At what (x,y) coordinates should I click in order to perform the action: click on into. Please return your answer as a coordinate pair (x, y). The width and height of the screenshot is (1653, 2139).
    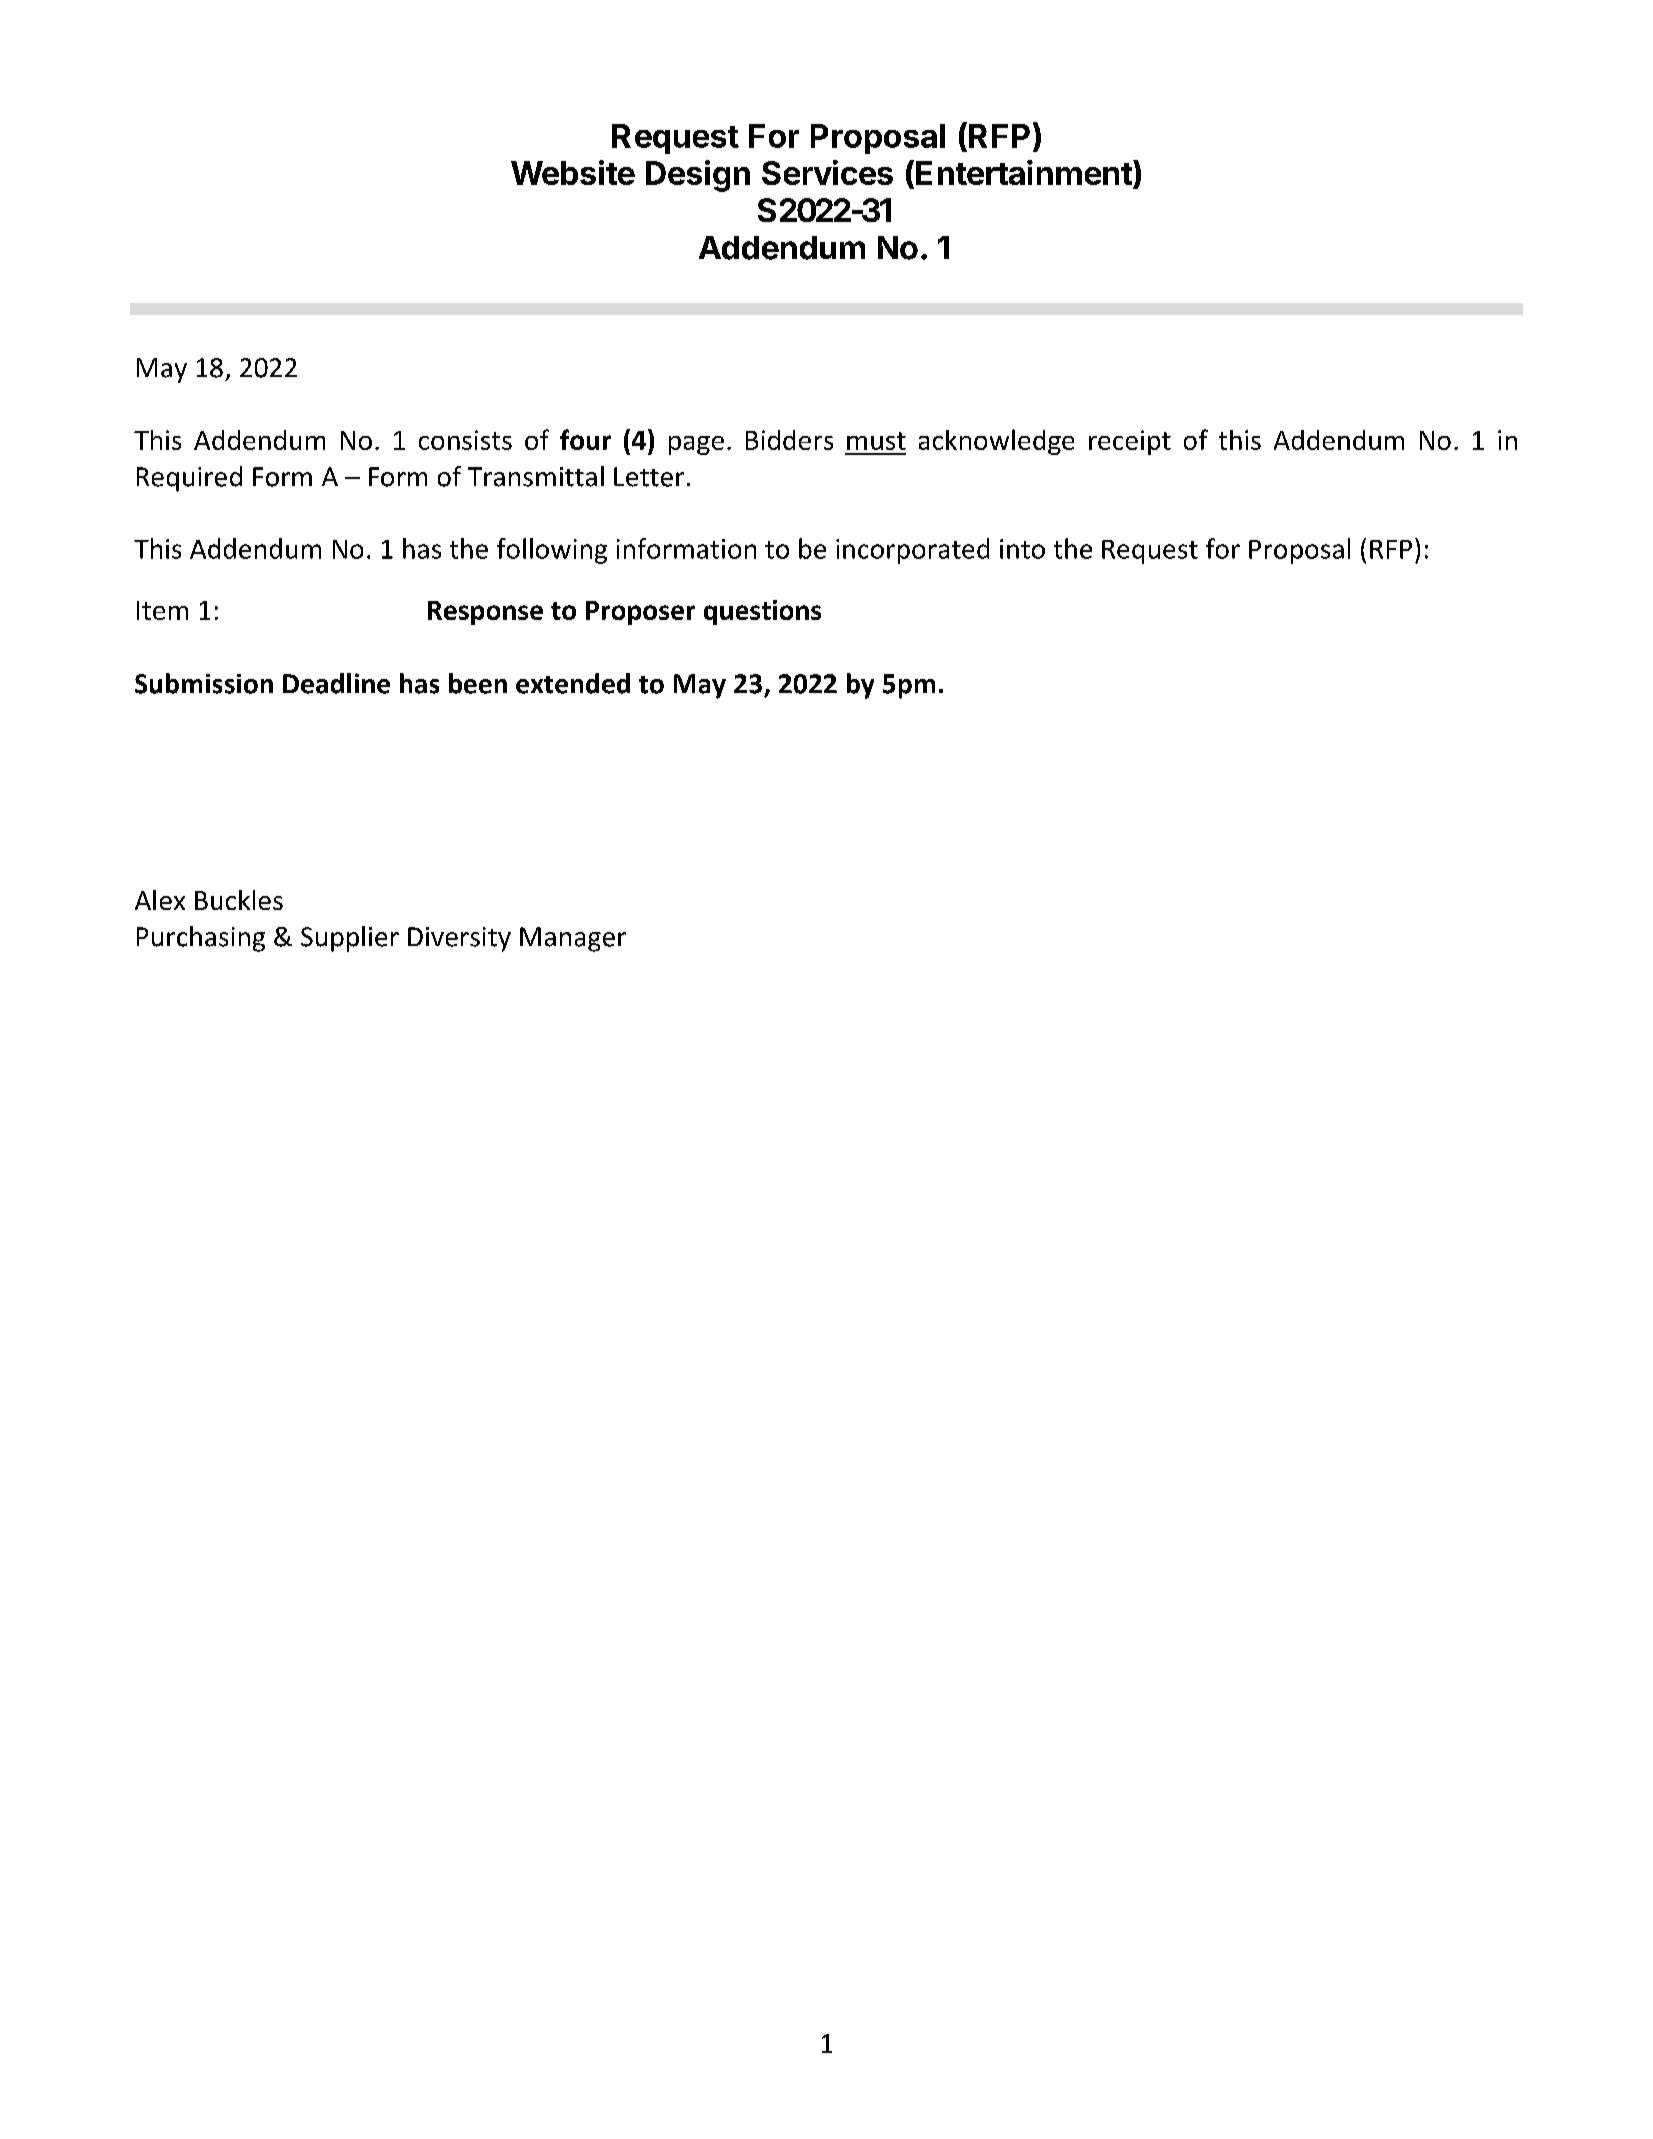
    Looking at the image, I should click on (1022, 549).
